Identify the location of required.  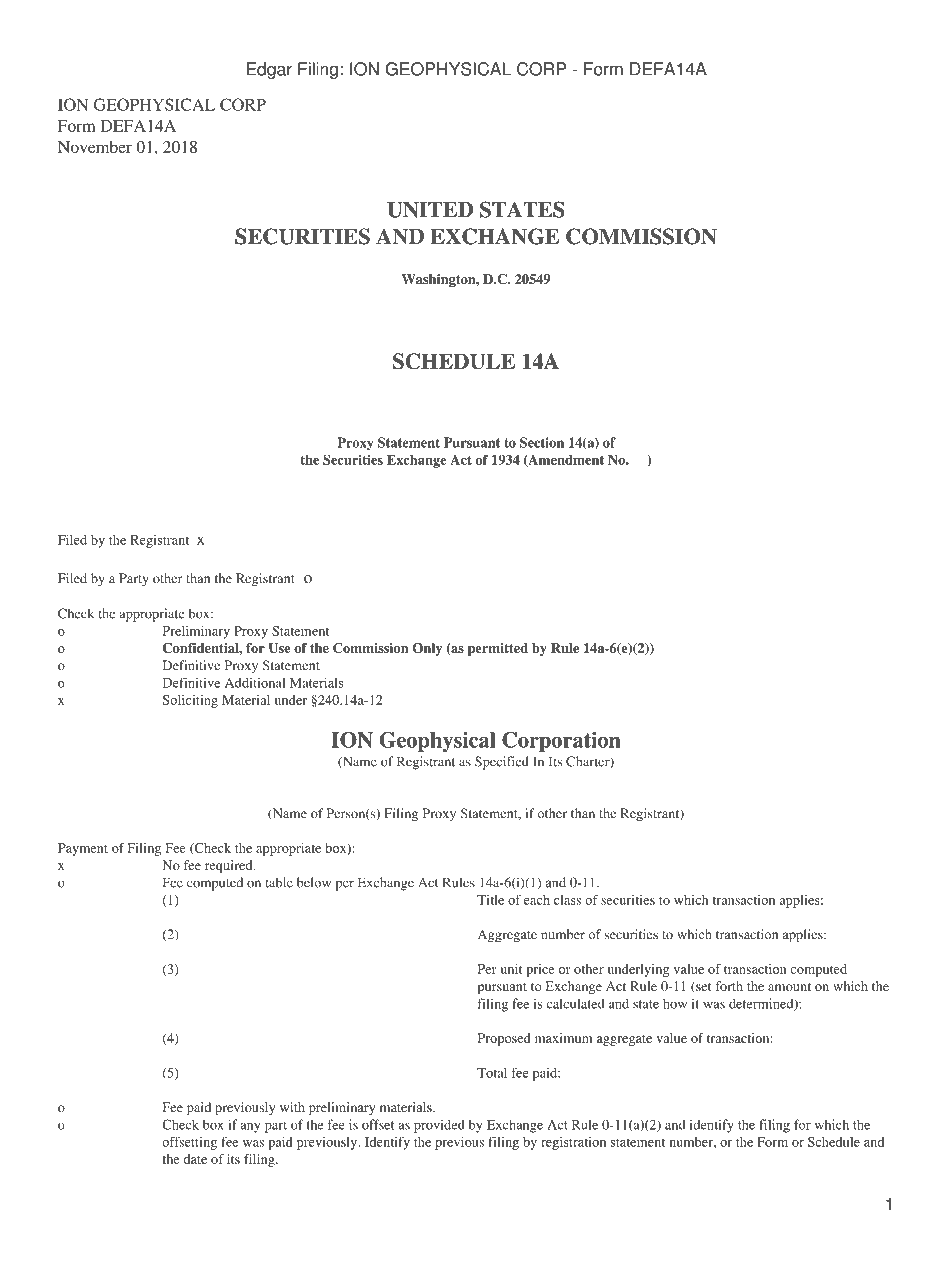
(230, 866).
